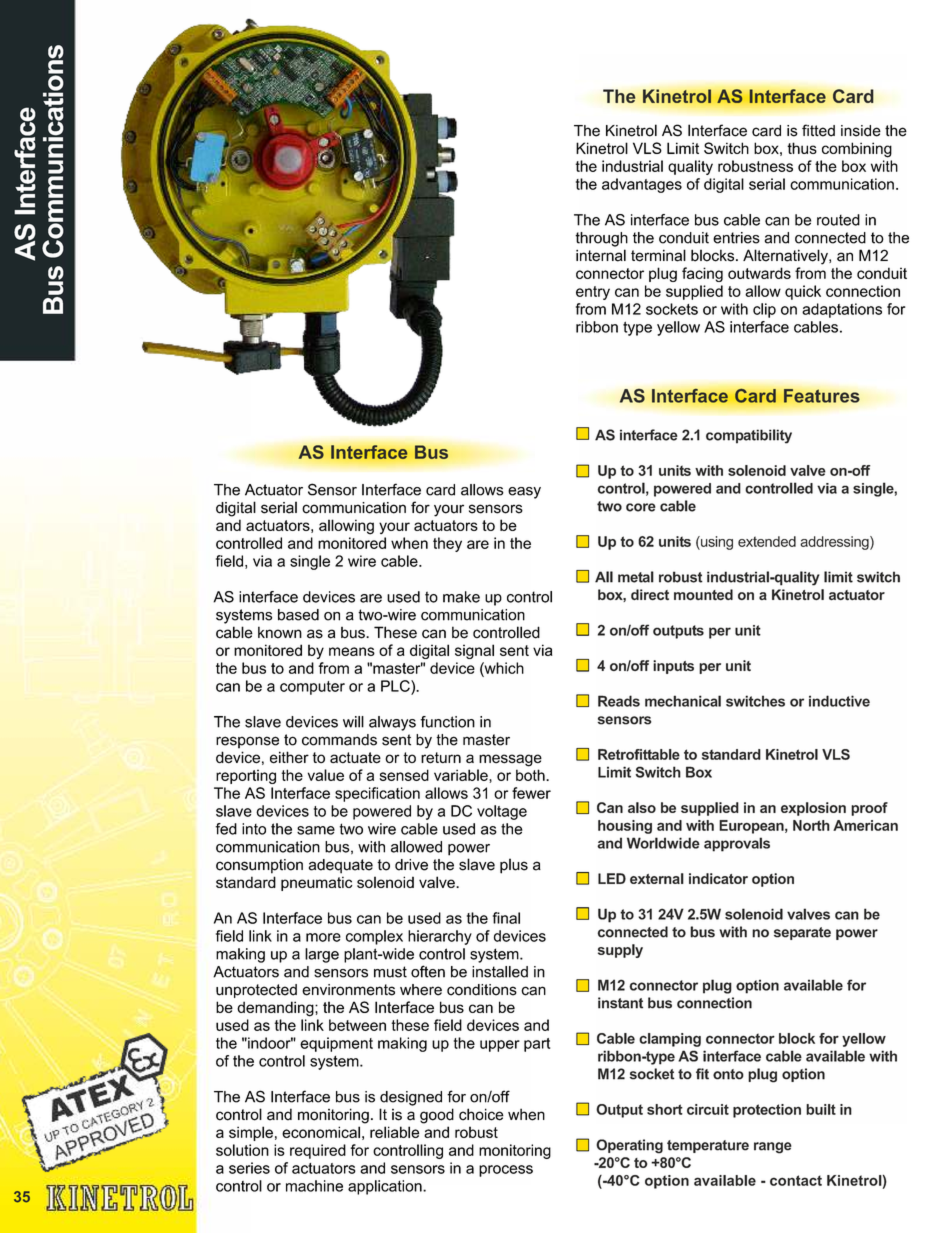 The image size is (952, 1233). Describe the element at coordinates (531, 793) in the page. I see `fewer` at that location.
